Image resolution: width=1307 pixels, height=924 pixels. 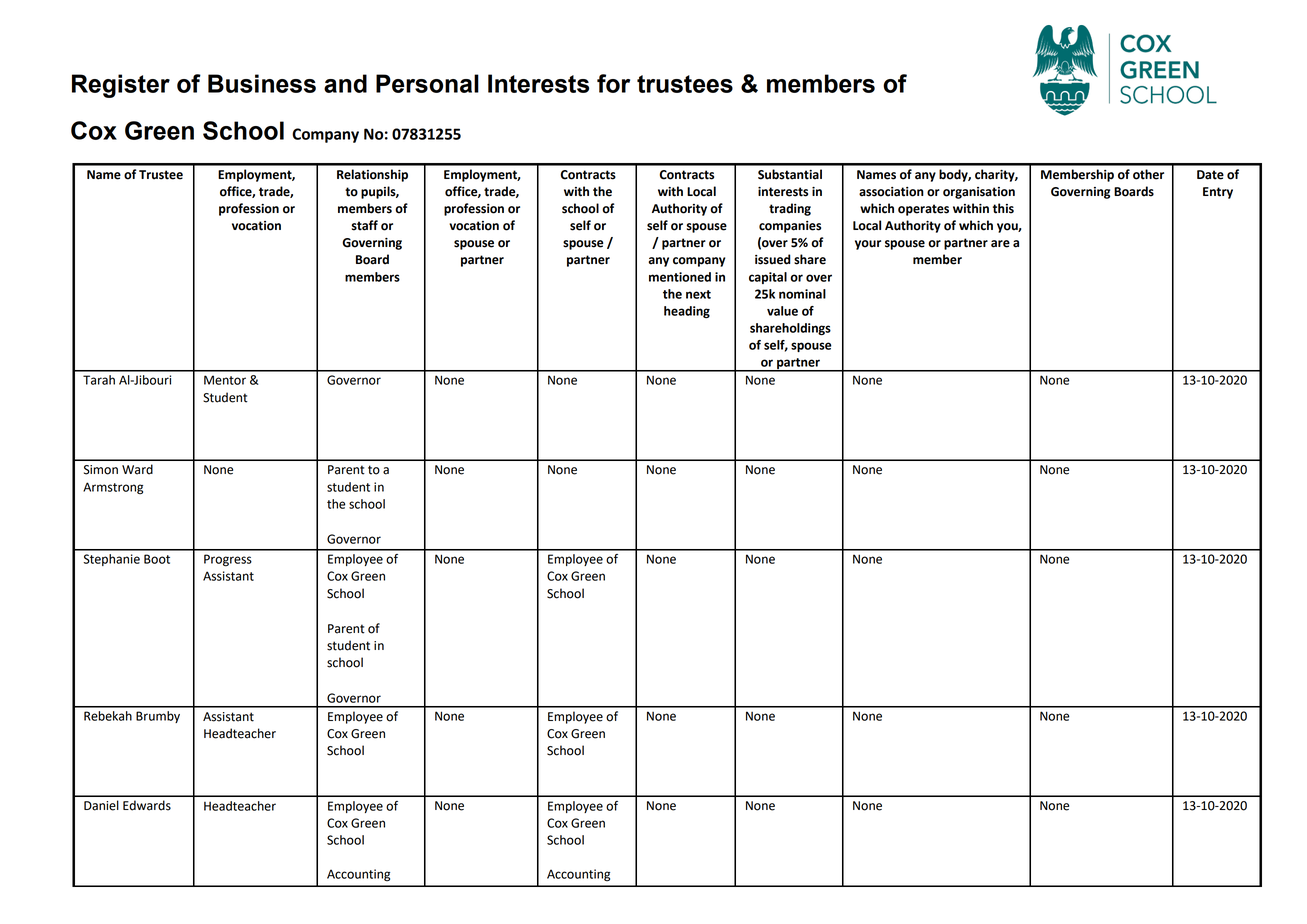 I want to click on mentioned, so click(x=680, y=277).
